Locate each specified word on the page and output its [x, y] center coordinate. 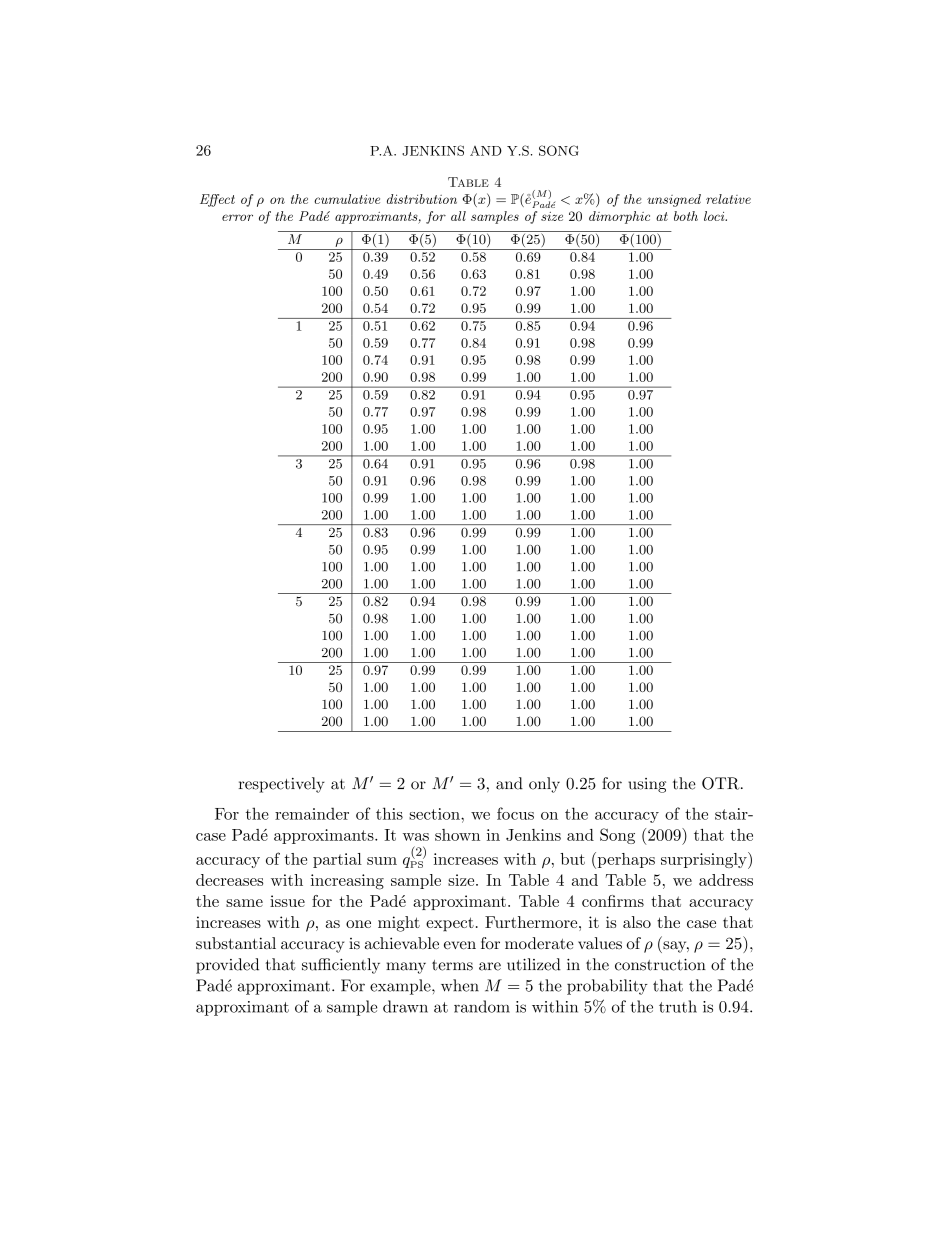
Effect [217, 200]
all [458, 216]
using [647, 785]
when [460, 985]
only [544, 785]
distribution [422, 199]
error [237, 217]
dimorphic [619, 217]
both [686, 216]
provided [227, 966]
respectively [282, 785]
